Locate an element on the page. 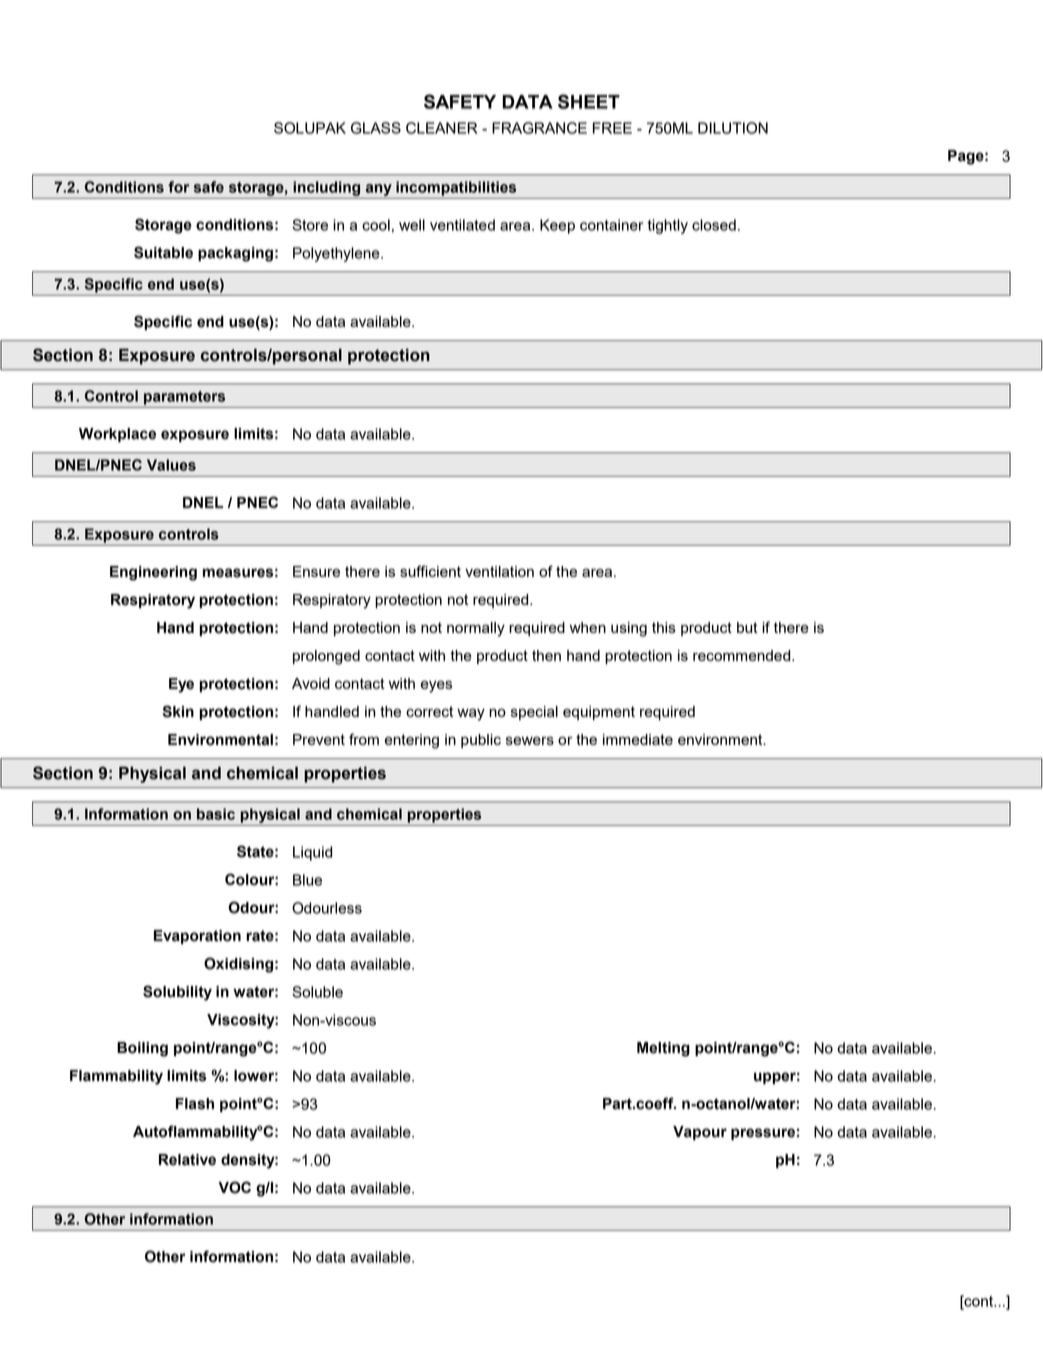 The image size is (1043, 1349). CLEANER is located at coordinates (442, 128).
